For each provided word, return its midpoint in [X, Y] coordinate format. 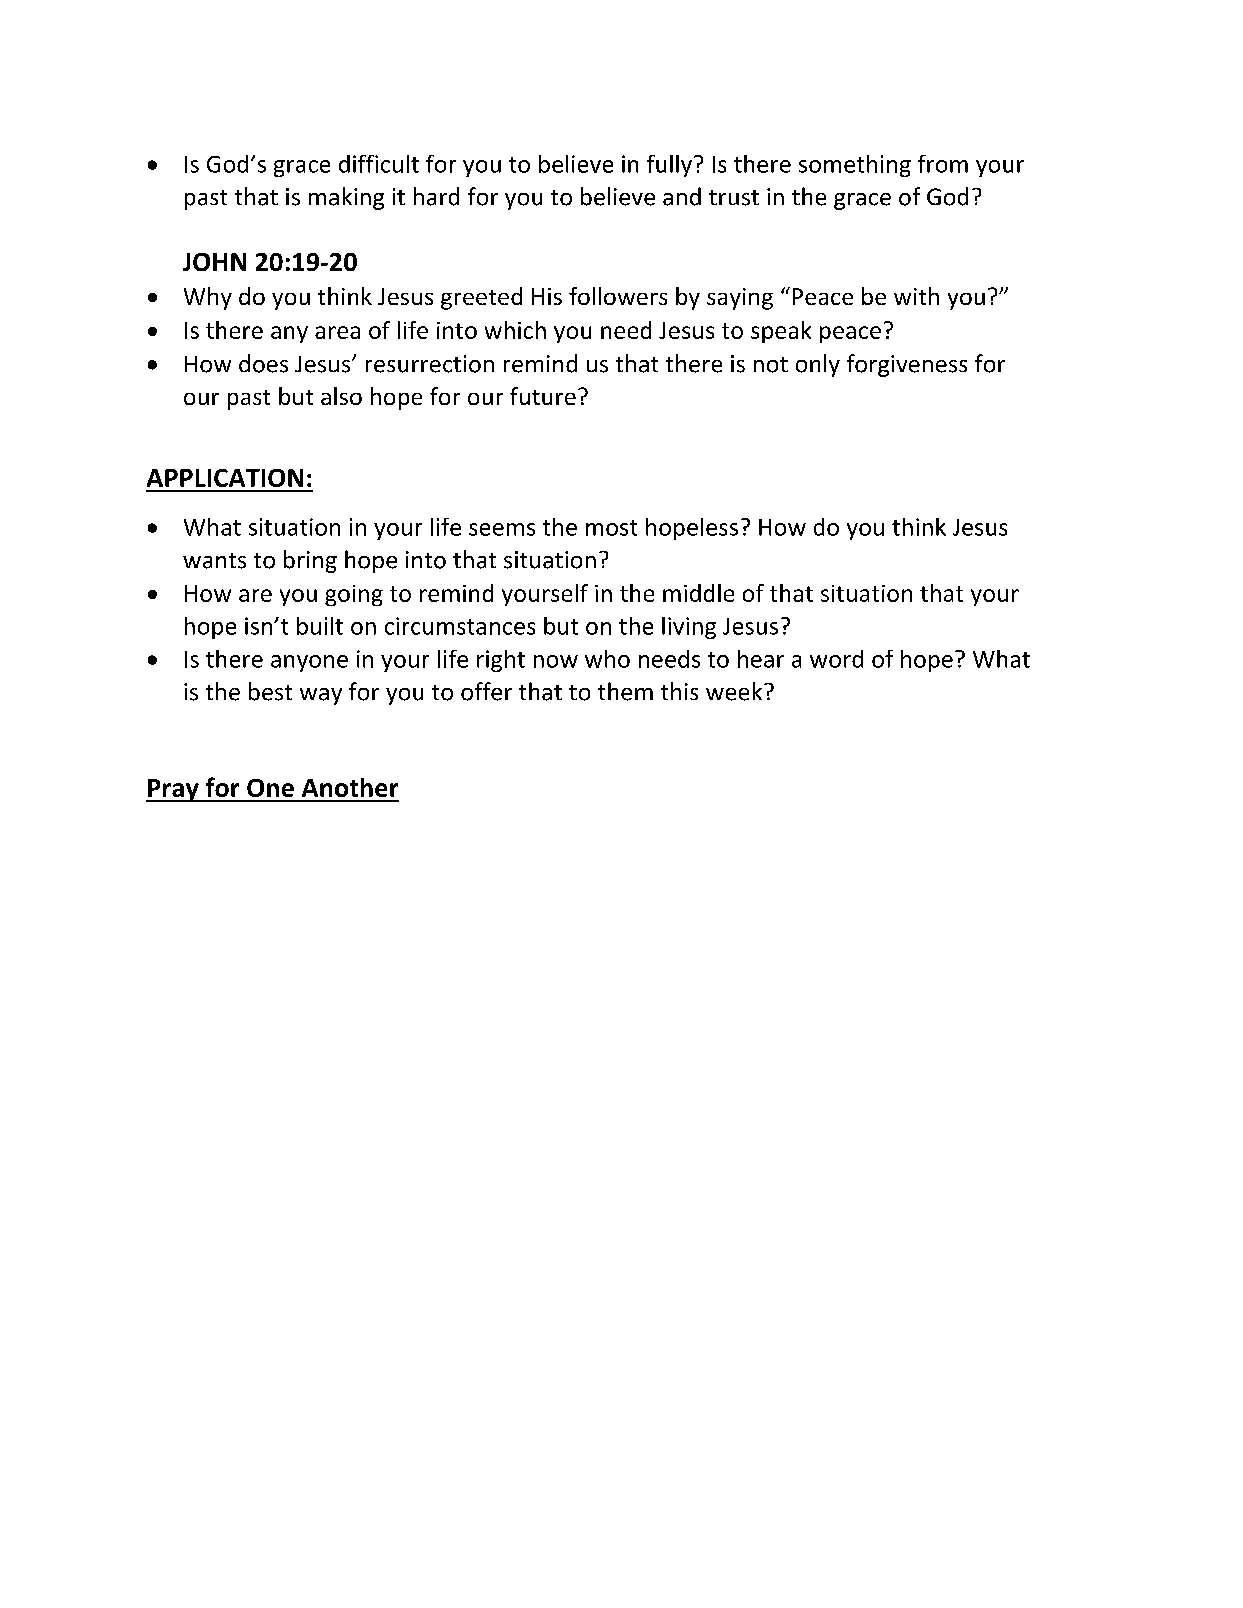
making [346, 198]
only [818, 365]
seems [502, 529]
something [855, 166]
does [263, 363]
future [543, 396]
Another [350, 787]
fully [669, 166]
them [625, 691]
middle [698, 593]
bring [310, 561]
